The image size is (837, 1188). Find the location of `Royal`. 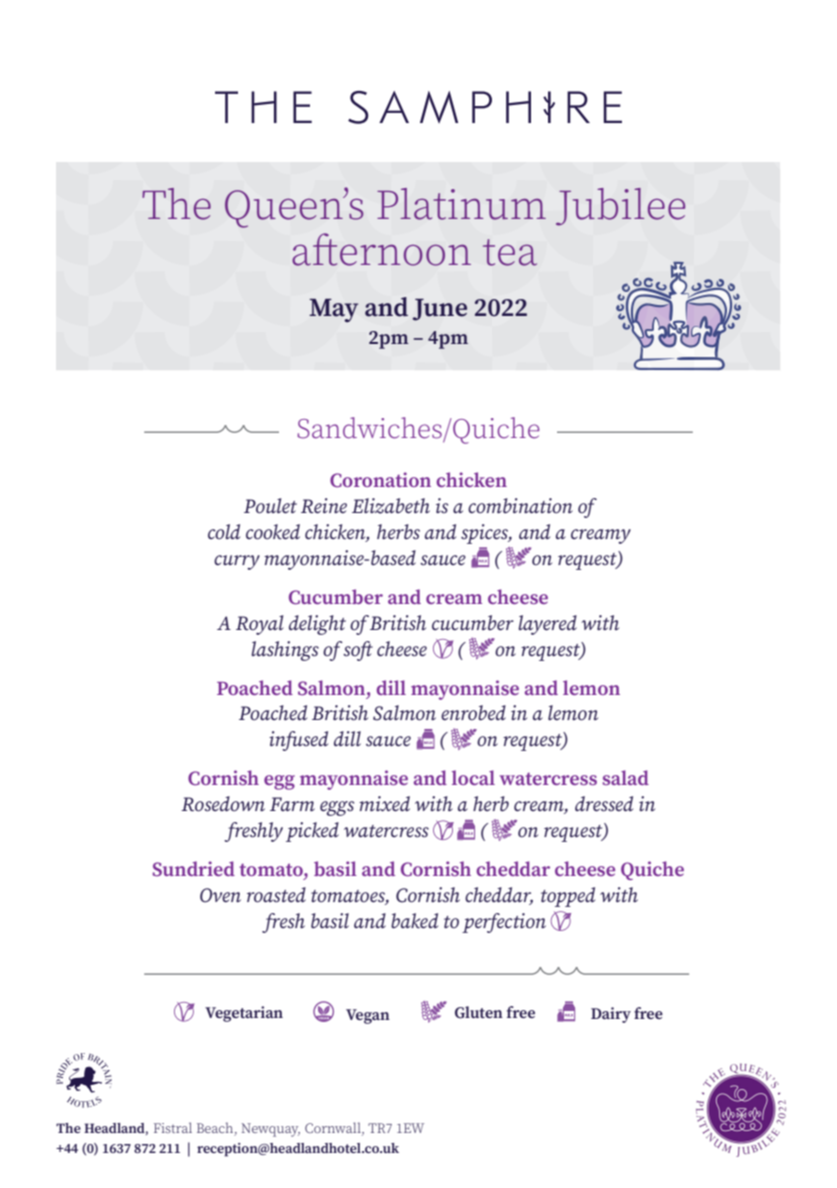

Royal is located at coordinates (259, 625).
